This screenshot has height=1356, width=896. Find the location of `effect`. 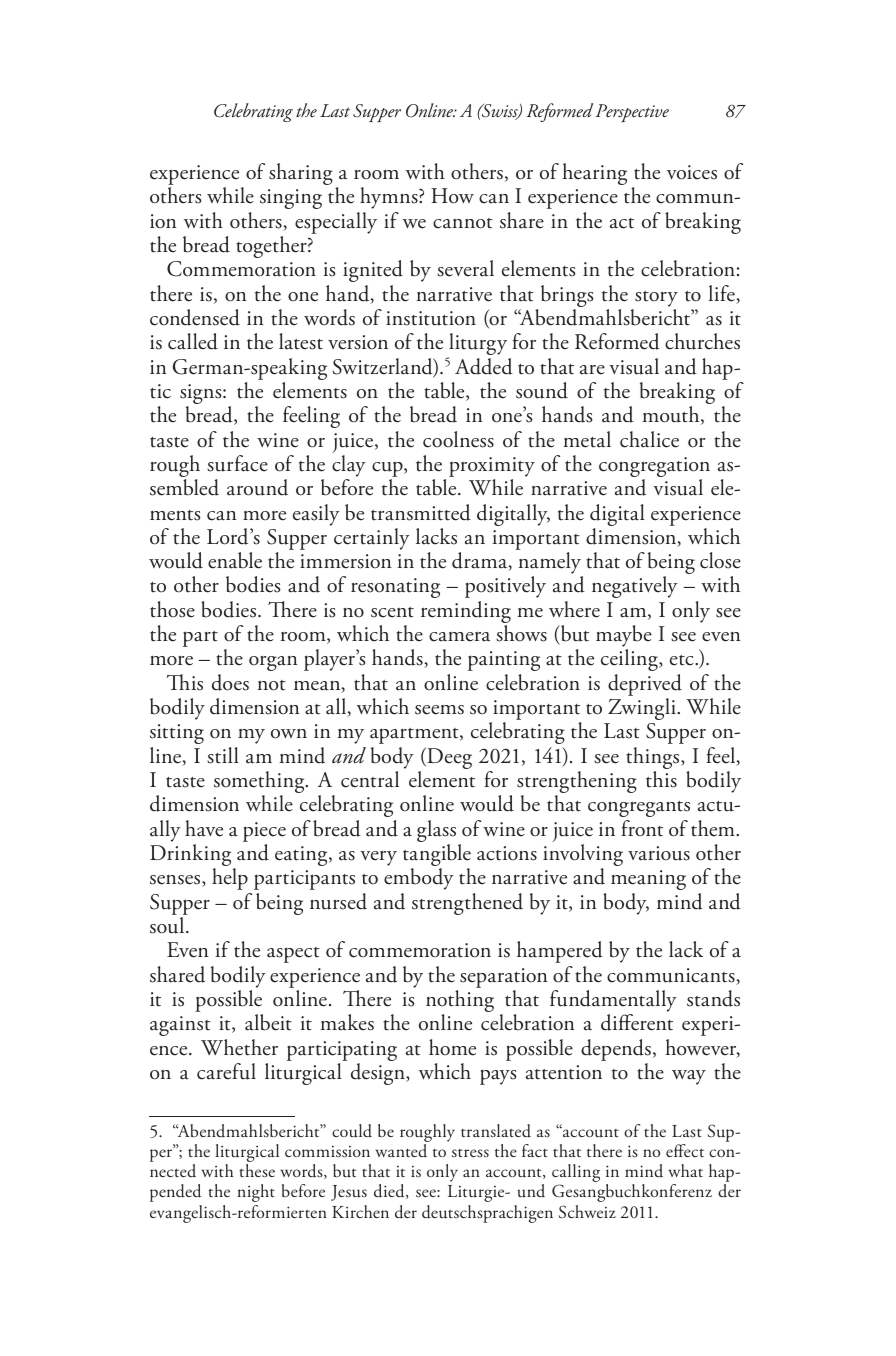

effect is located at coordinates (685, 1150).
